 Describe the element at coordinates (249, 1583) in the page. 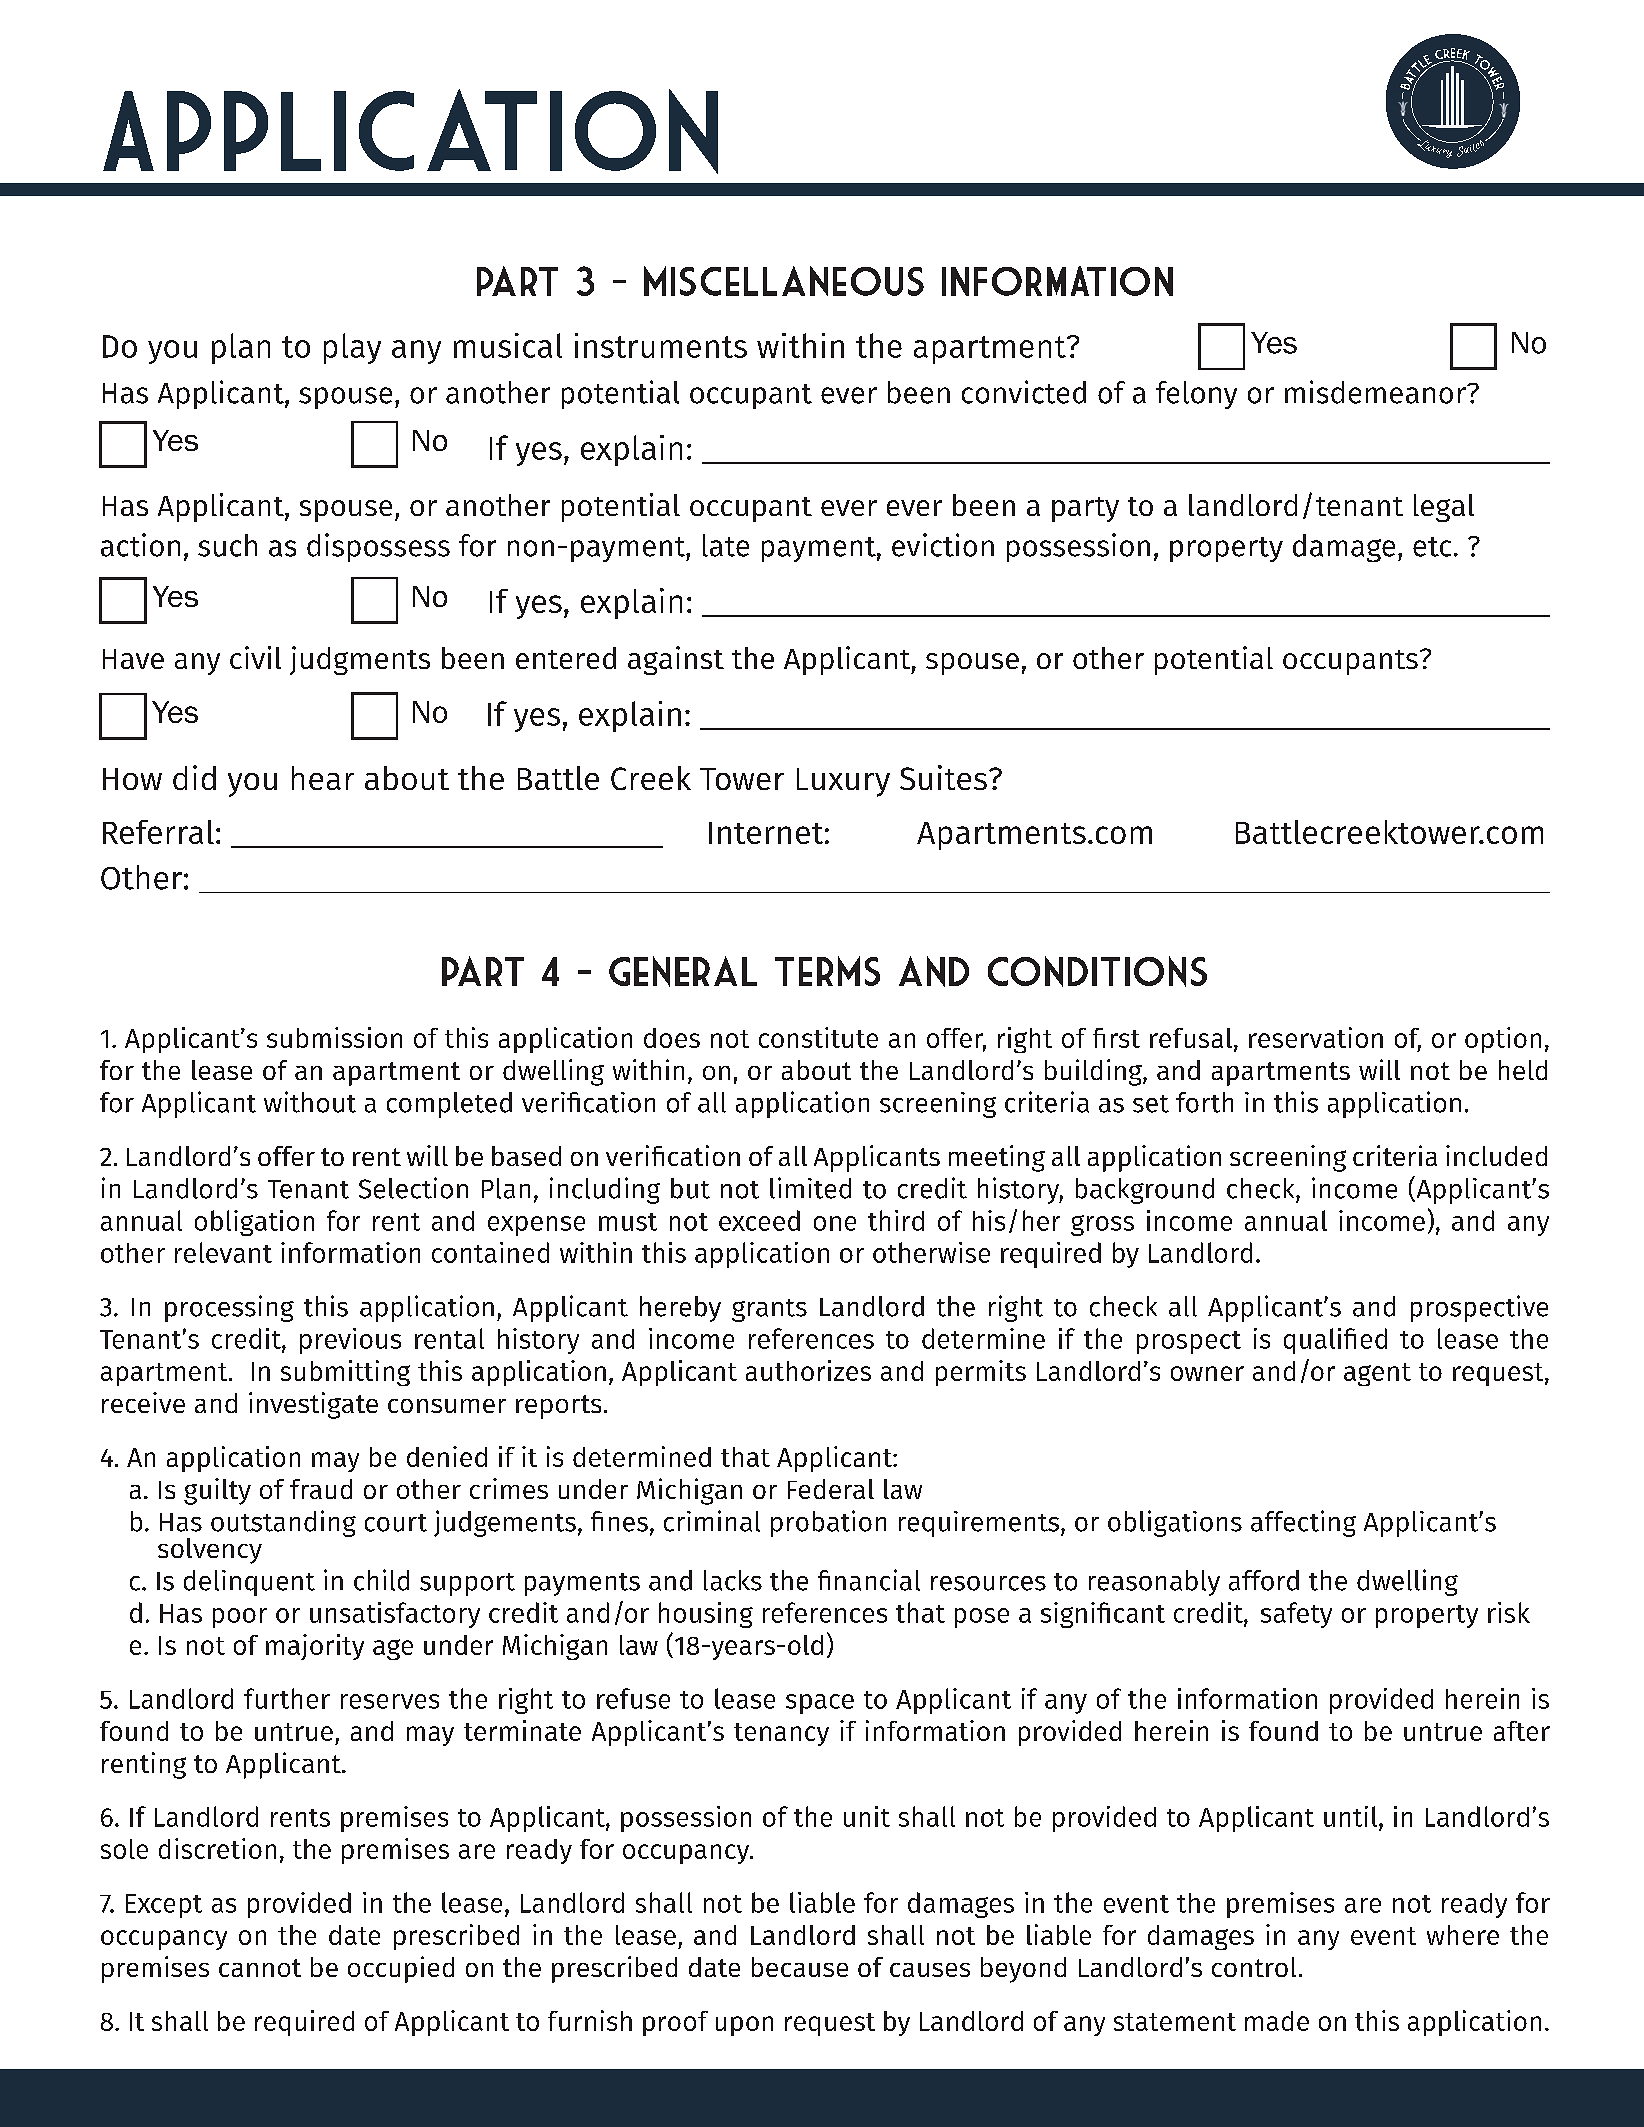

I see `delinquent` at that location.
